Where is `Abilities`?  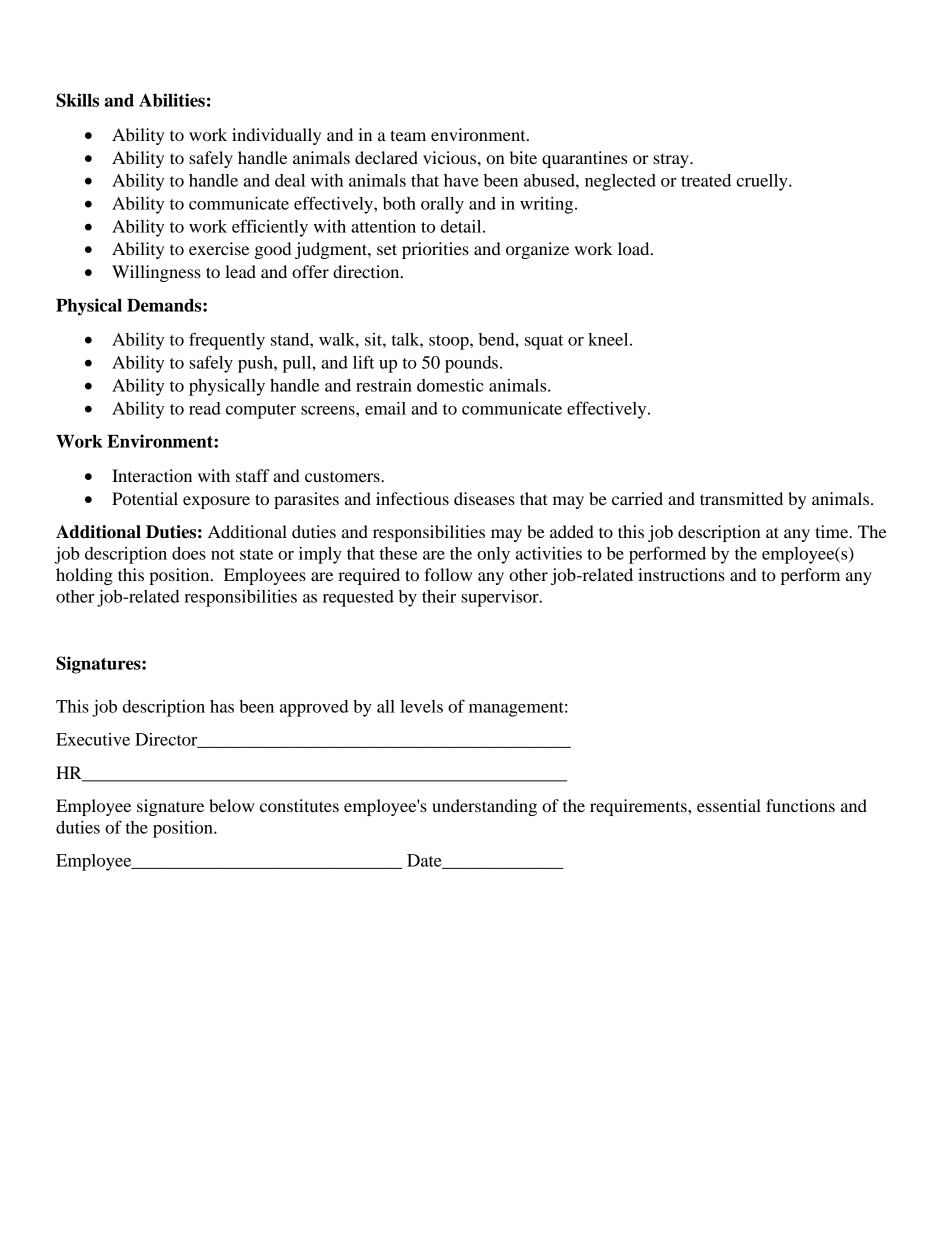 Abilities is located at coordinates (172, 100).
